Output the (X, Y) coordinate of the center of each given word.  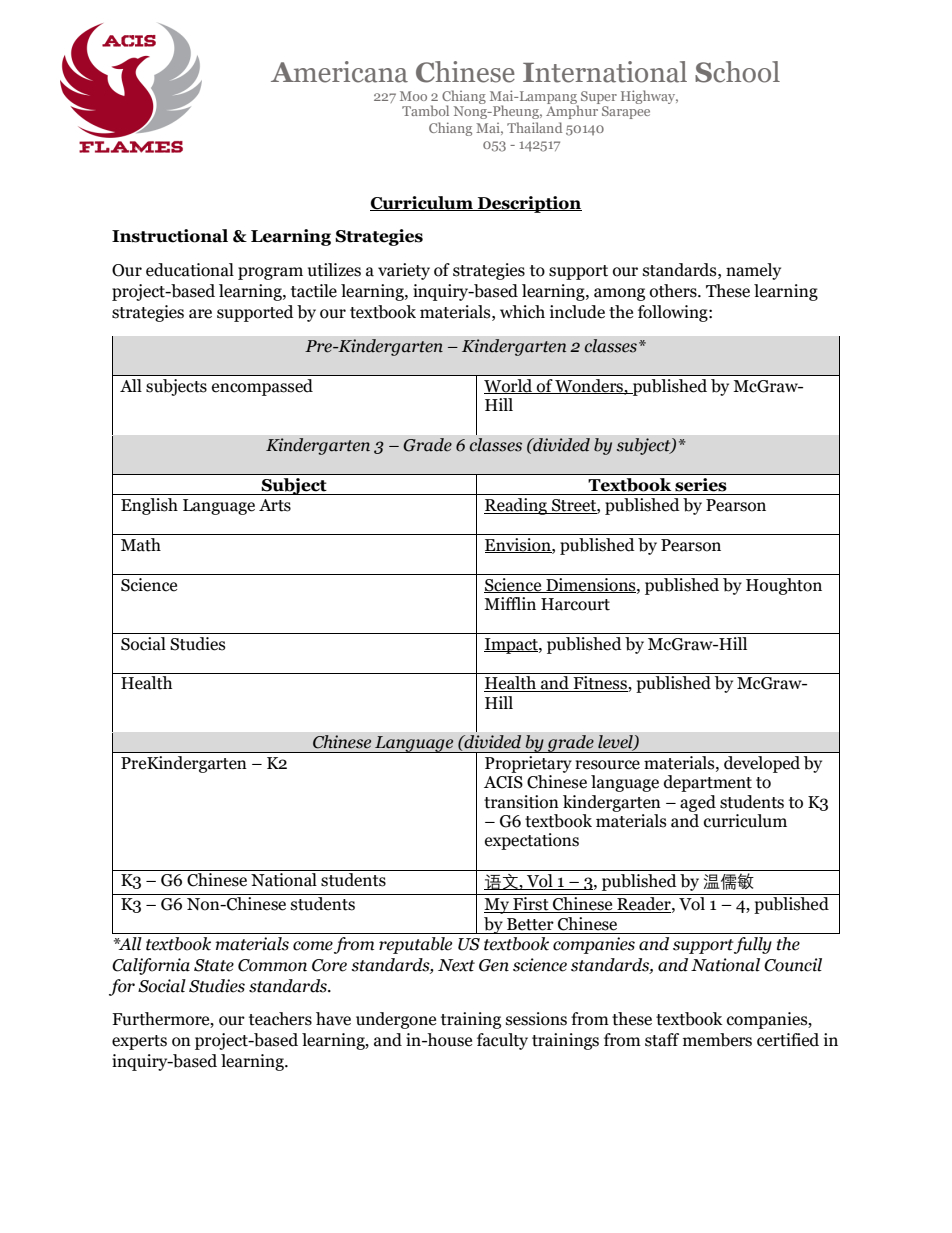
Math (141, 545)
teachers (280, 1019)
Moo (413, 96)
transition (521, 802)
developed (762, 764)
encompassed (262, 387)
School (737, 72)
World (509, 386)
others (674, 291)
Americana (339, 72)
